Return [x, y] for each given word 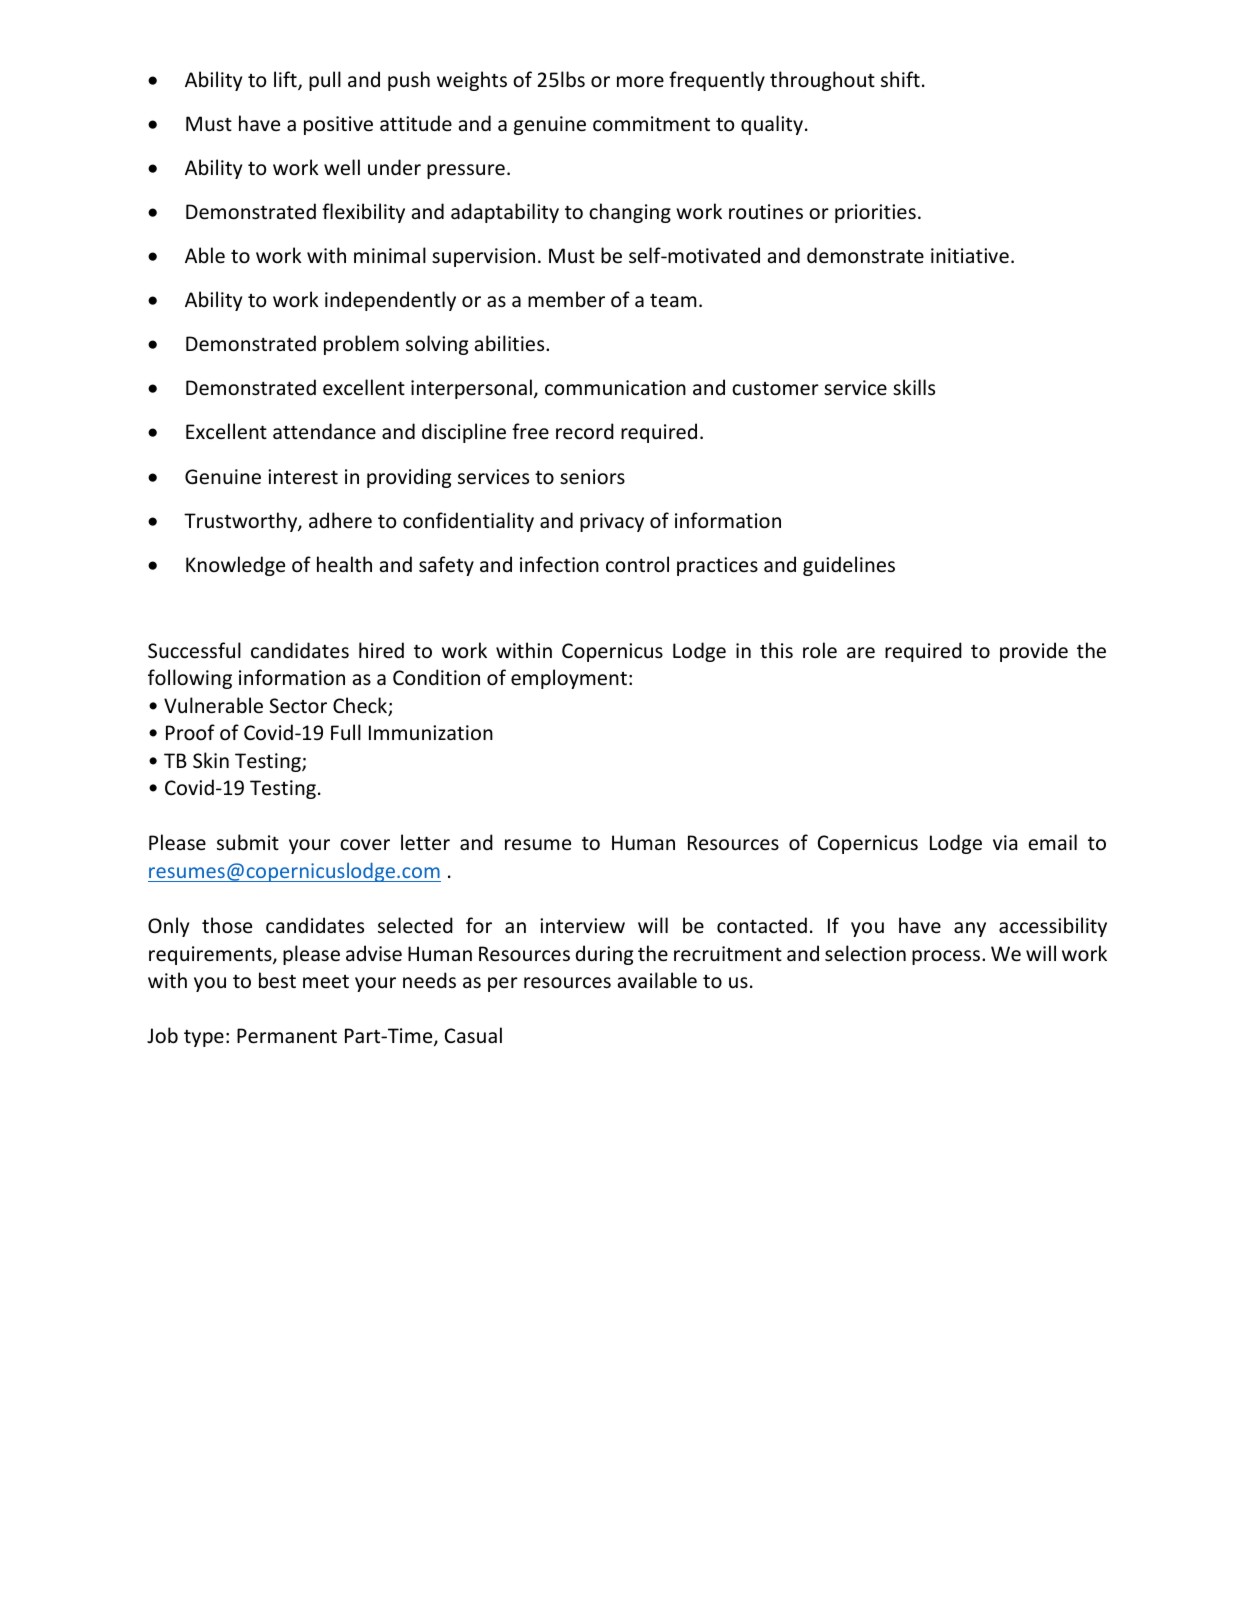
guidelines [849, 566]
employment [569, 679]
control [637, 564]
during [604, 955]
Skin [211, 760]
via [1005, 842]
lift [286, 80]
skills [914, 387]
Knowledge [235, 566]
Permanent [287, 1036]
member [566, 299]
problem [361, 345]
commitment [651, 124]
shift [900, 79]
